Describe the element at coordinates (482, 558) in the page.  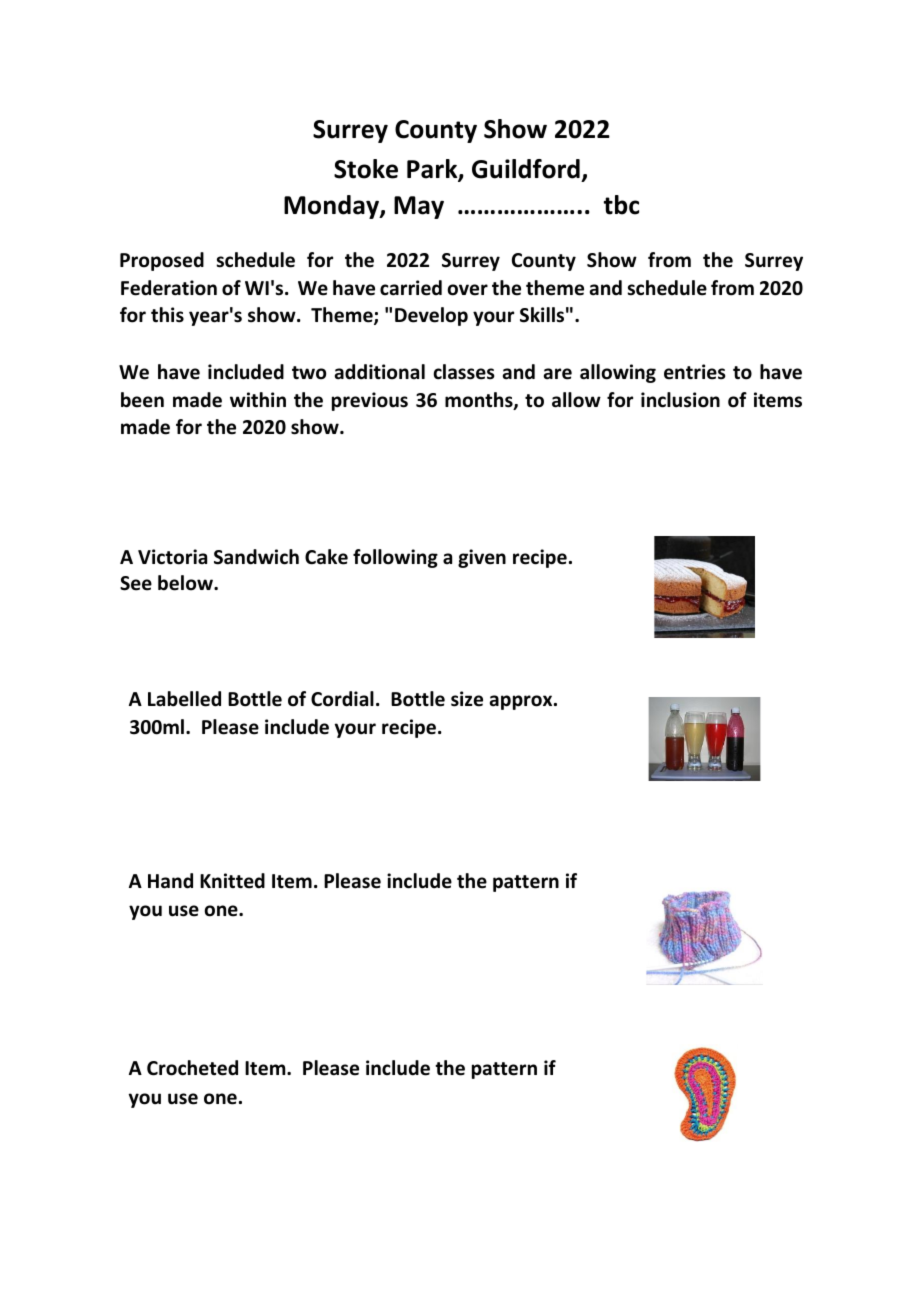
I see `given` at that location.
